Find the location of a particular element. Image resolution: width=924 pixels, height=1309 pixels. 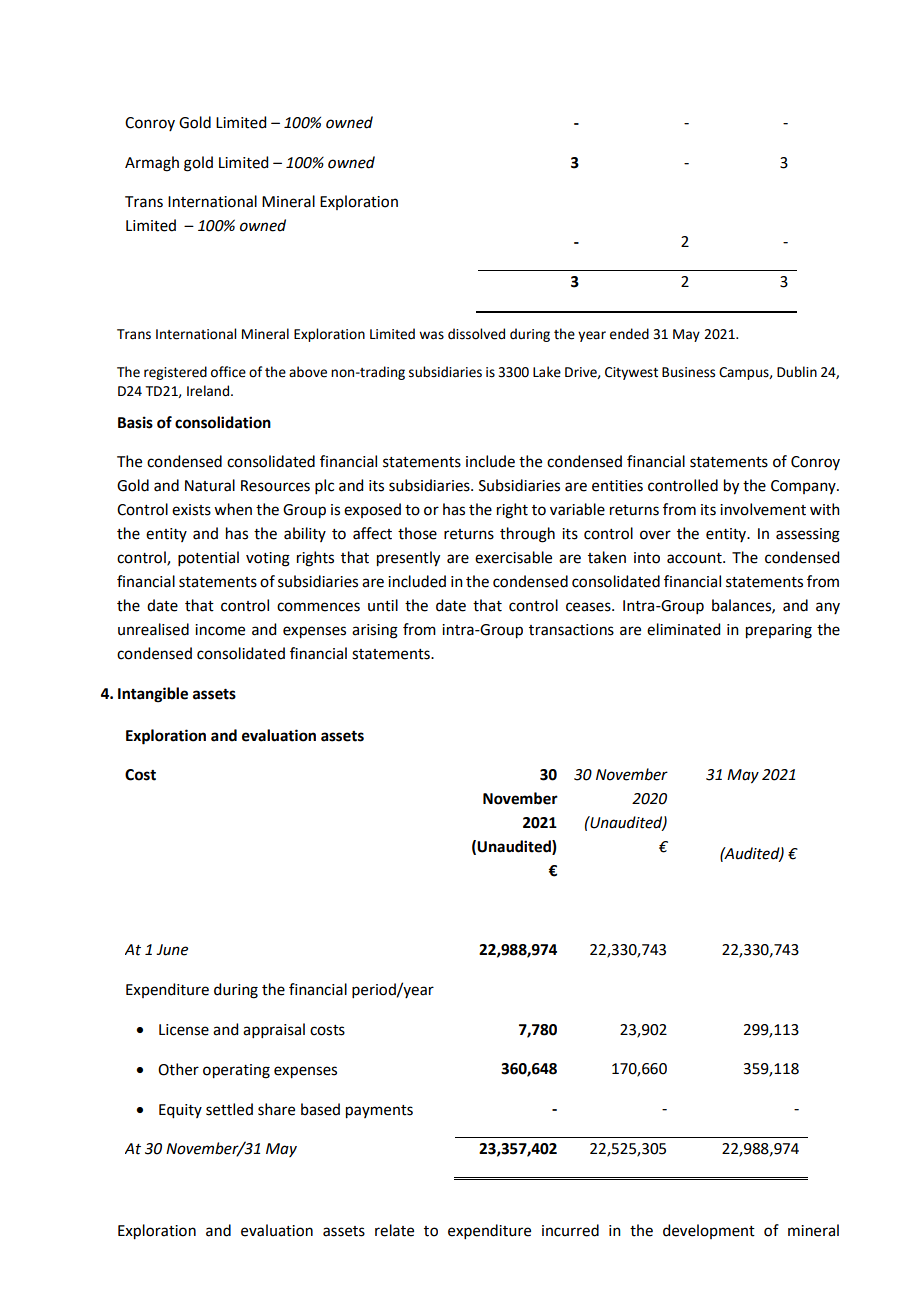

Business is located at coordinates (688, 372).
